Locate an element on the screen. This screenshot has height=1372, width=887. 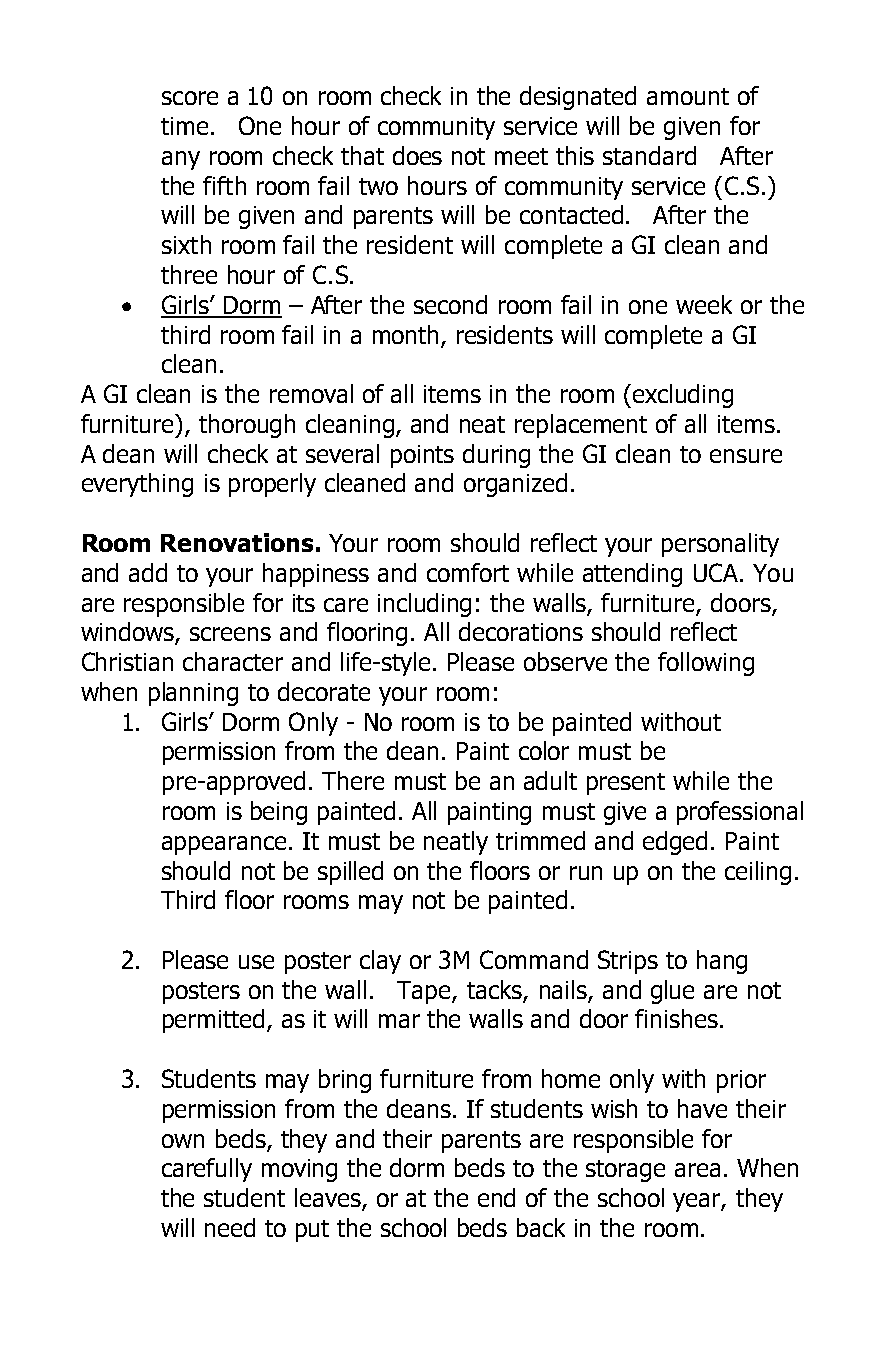
present is located at coordinates (626, 784).
